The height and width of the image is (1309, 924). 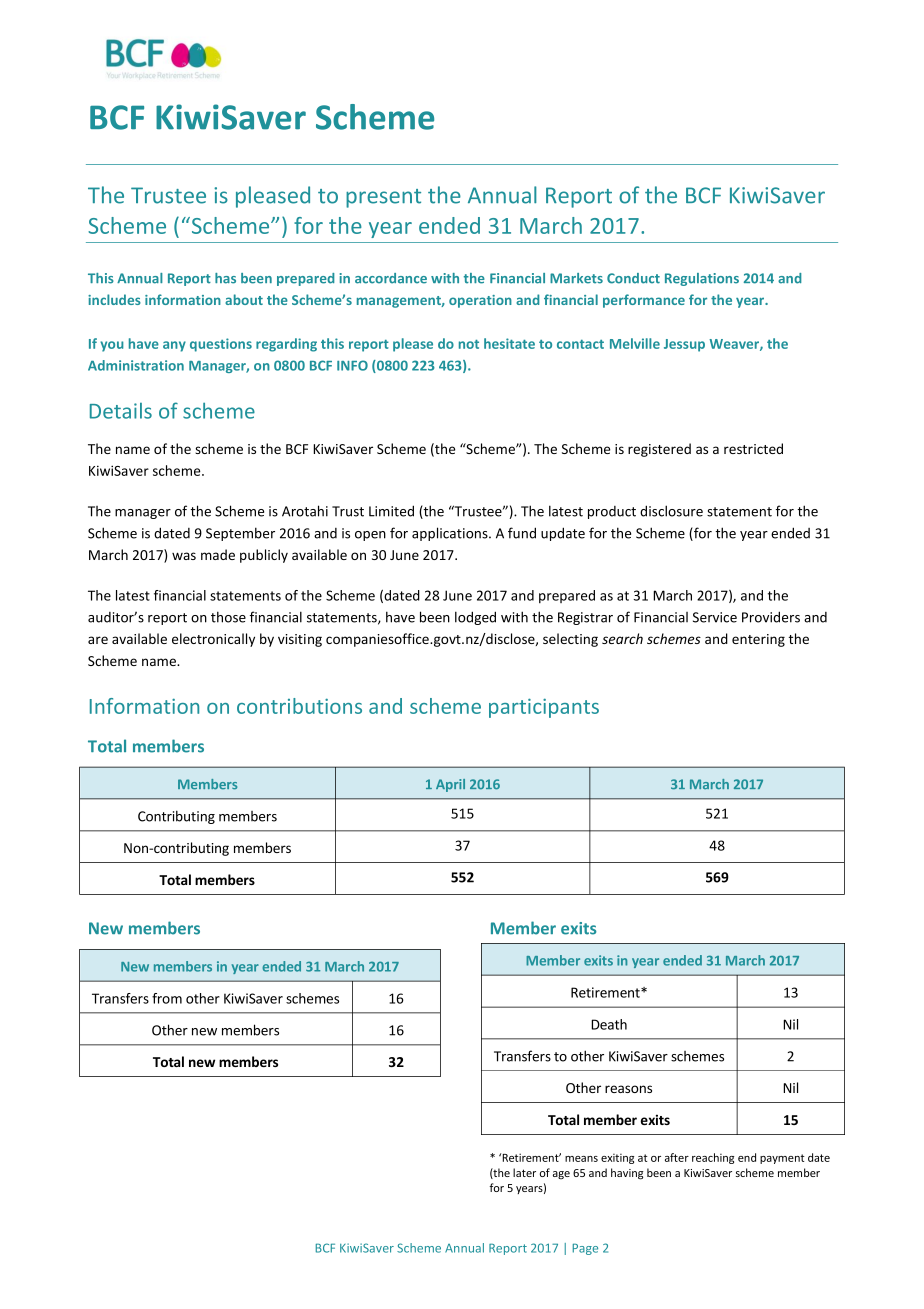 What do you see at coordinates (383, 198) in the image?
I see `present` at bounding box center [383, 198].
